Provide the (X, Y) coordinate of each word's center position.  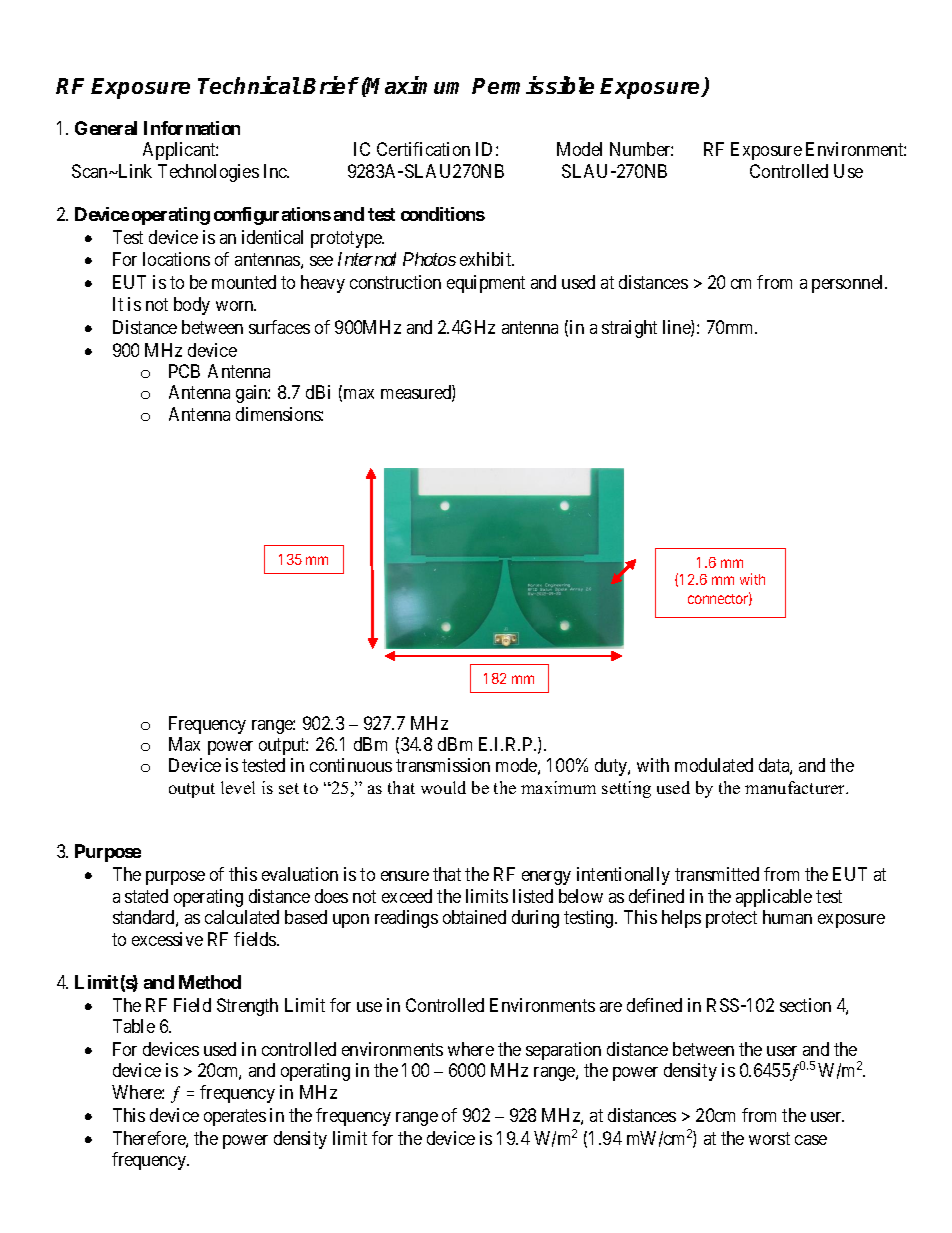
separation (563, 1051)
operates (235, 1117)
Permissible (533, 85)
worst (769, 1138)
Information (192, 128)
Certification (423, 149)
